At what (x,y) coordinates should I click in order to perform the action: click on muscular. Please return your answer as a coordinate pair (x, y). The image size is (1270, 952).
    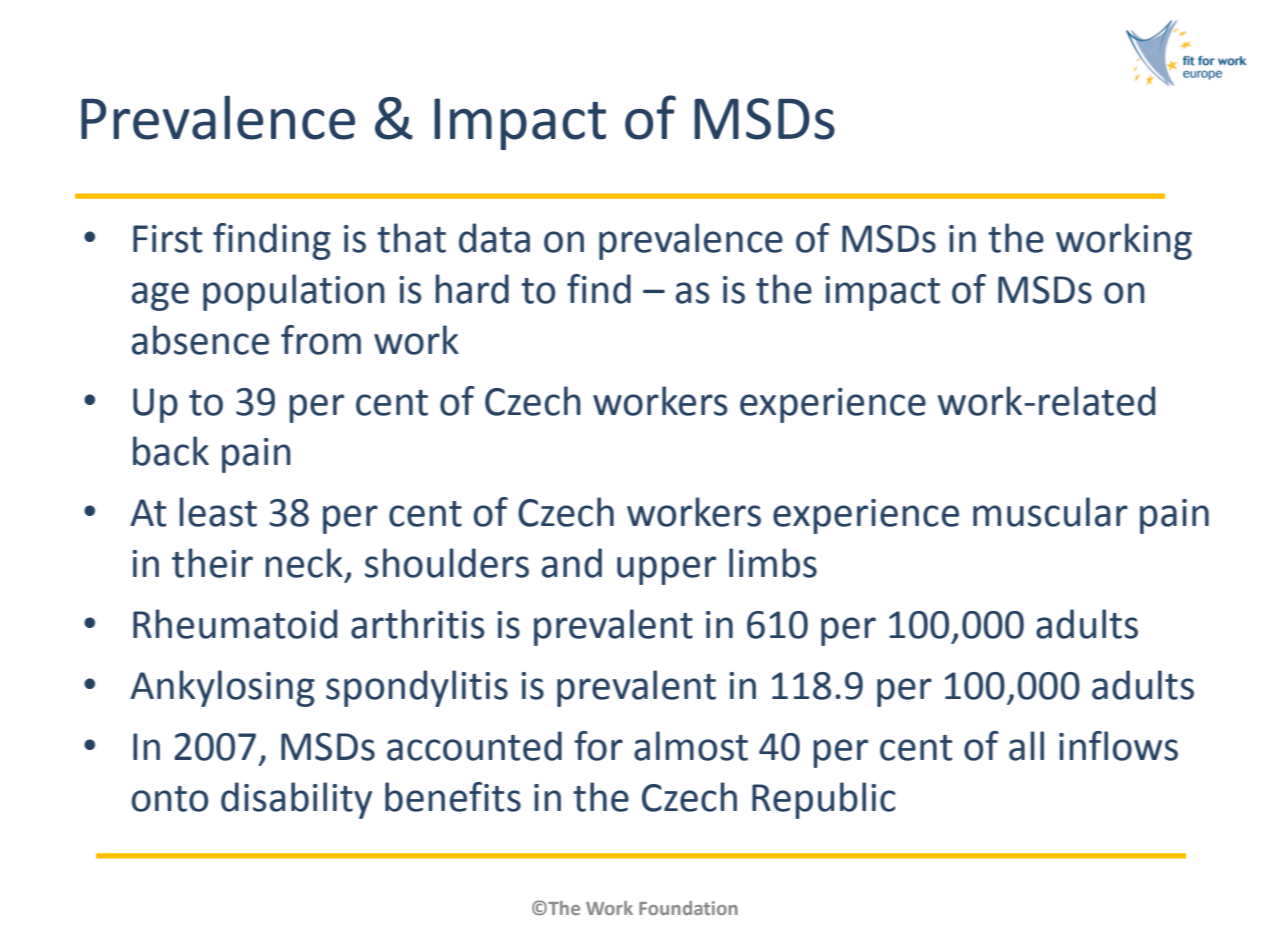
    Looking at the image, I should click on (1050, 512).
